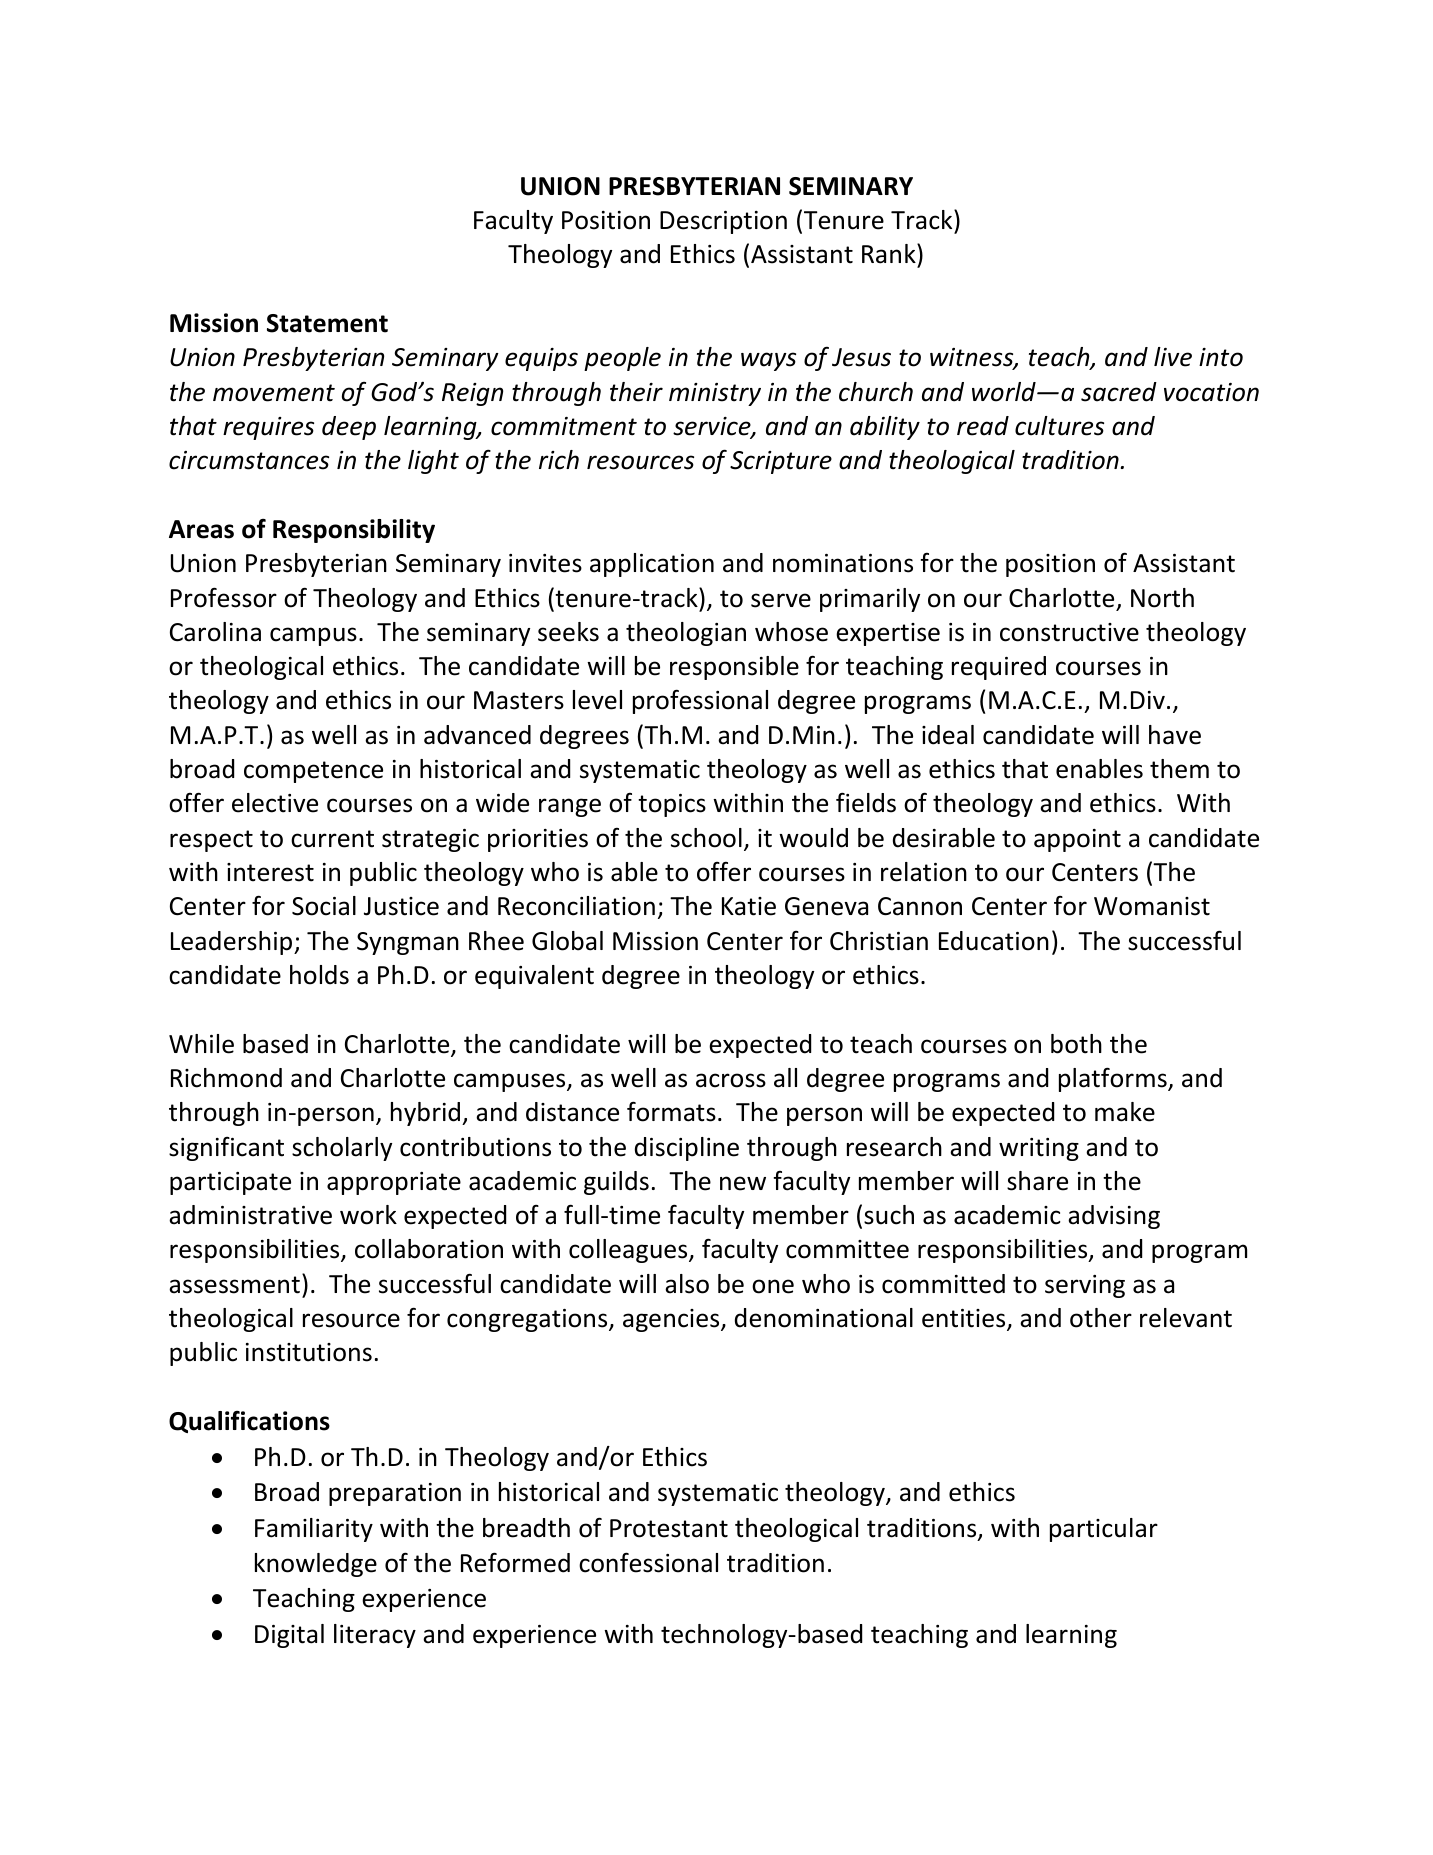 The image size is (1433, 1855). What do you see at coordinates (723, 222) in the document?
I see `Description` at bounding box center [723, 222].
